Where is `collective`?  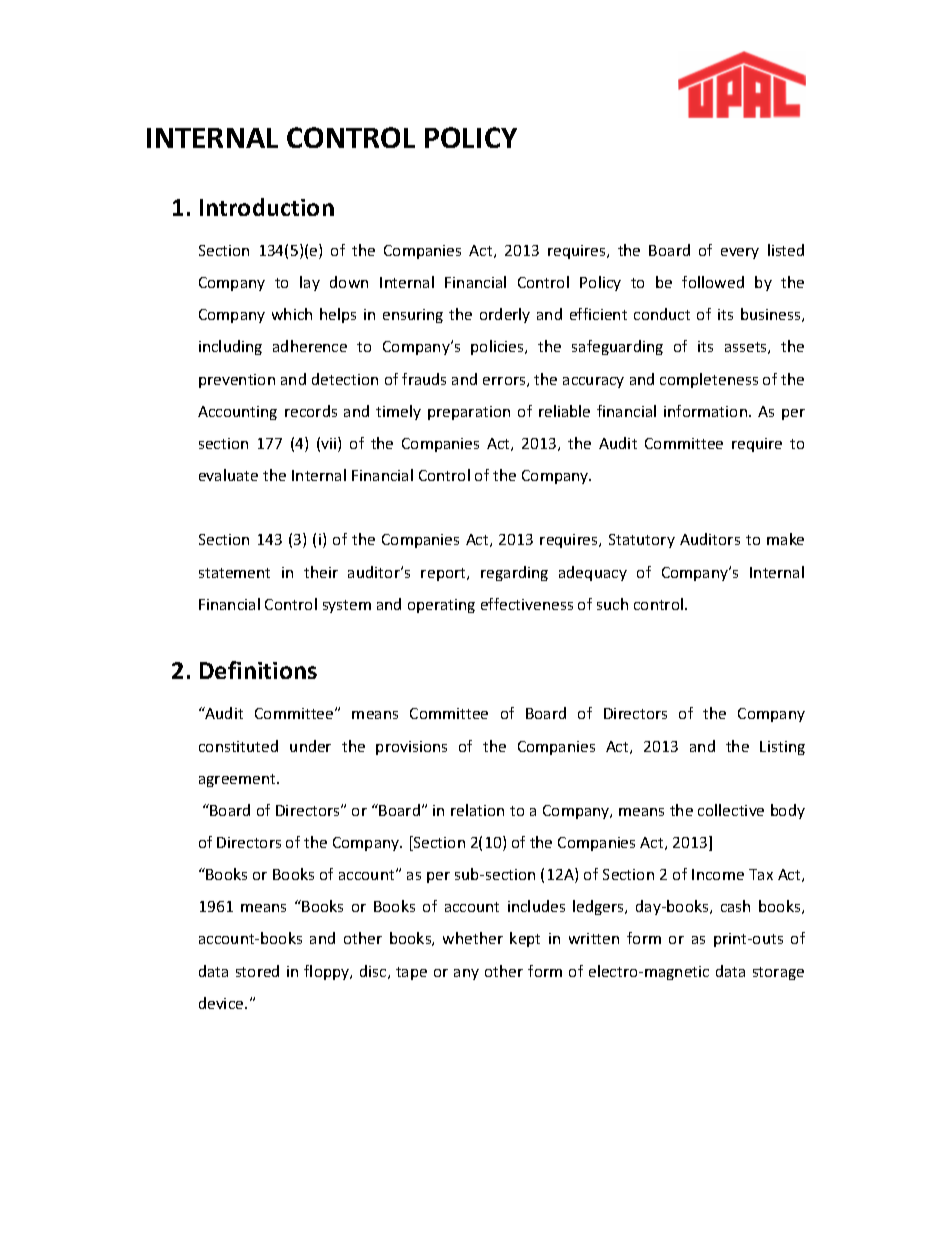 collective is located at coordinates (731, 810).
